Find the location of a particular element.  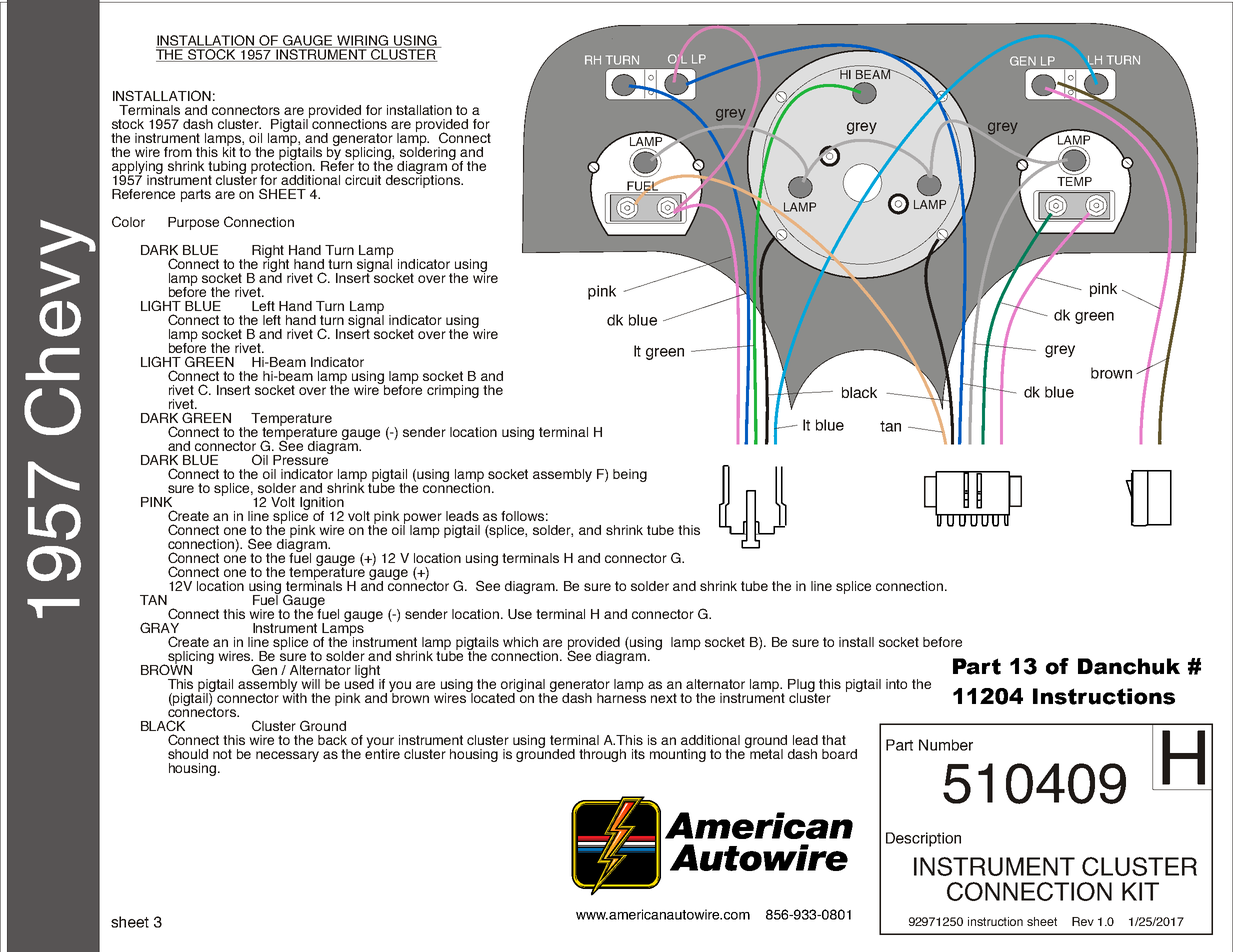

circuit is located at coordinates (363, 180).
